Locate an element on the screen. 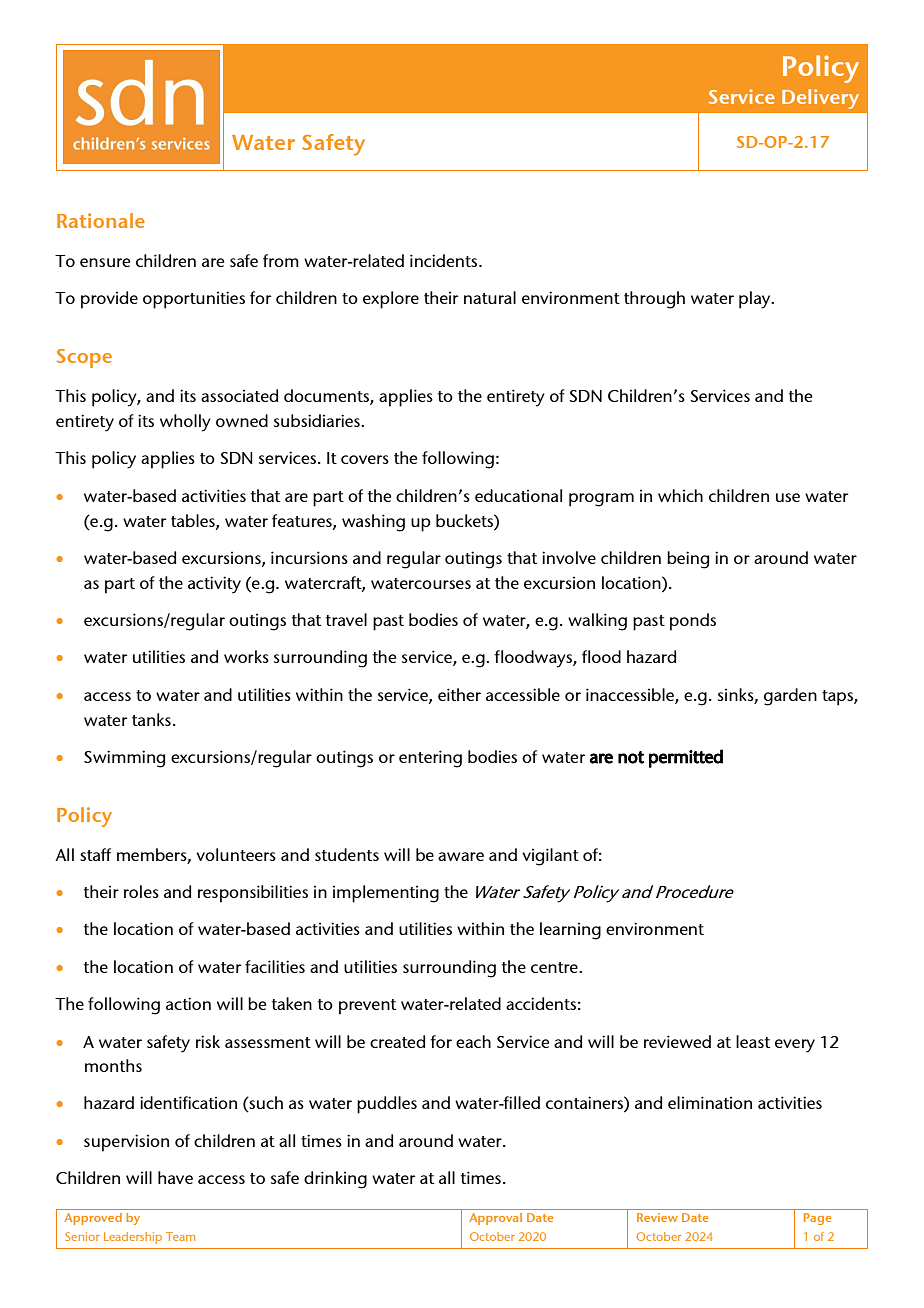 The height and width of the screenshot is (1308, 924). Approval is located at coordinates (495, 1219).
